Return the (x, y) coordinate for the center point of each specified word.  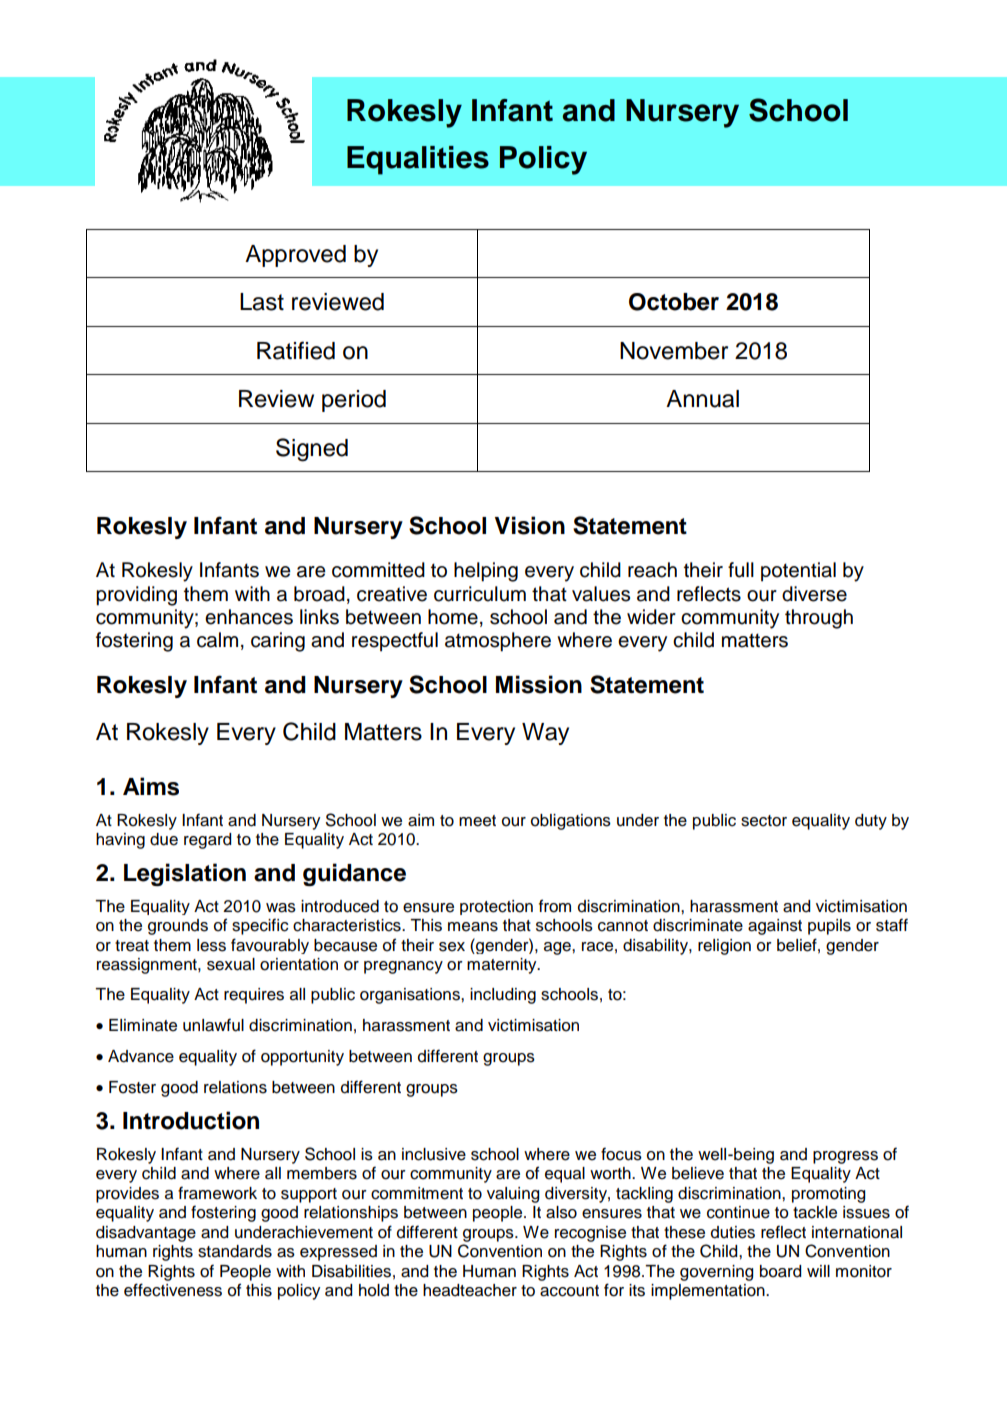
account (569, 1291)
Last (262, 302)
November (674, 351)
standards (235, 1251)
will (818, 1271)
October (674, 302)
